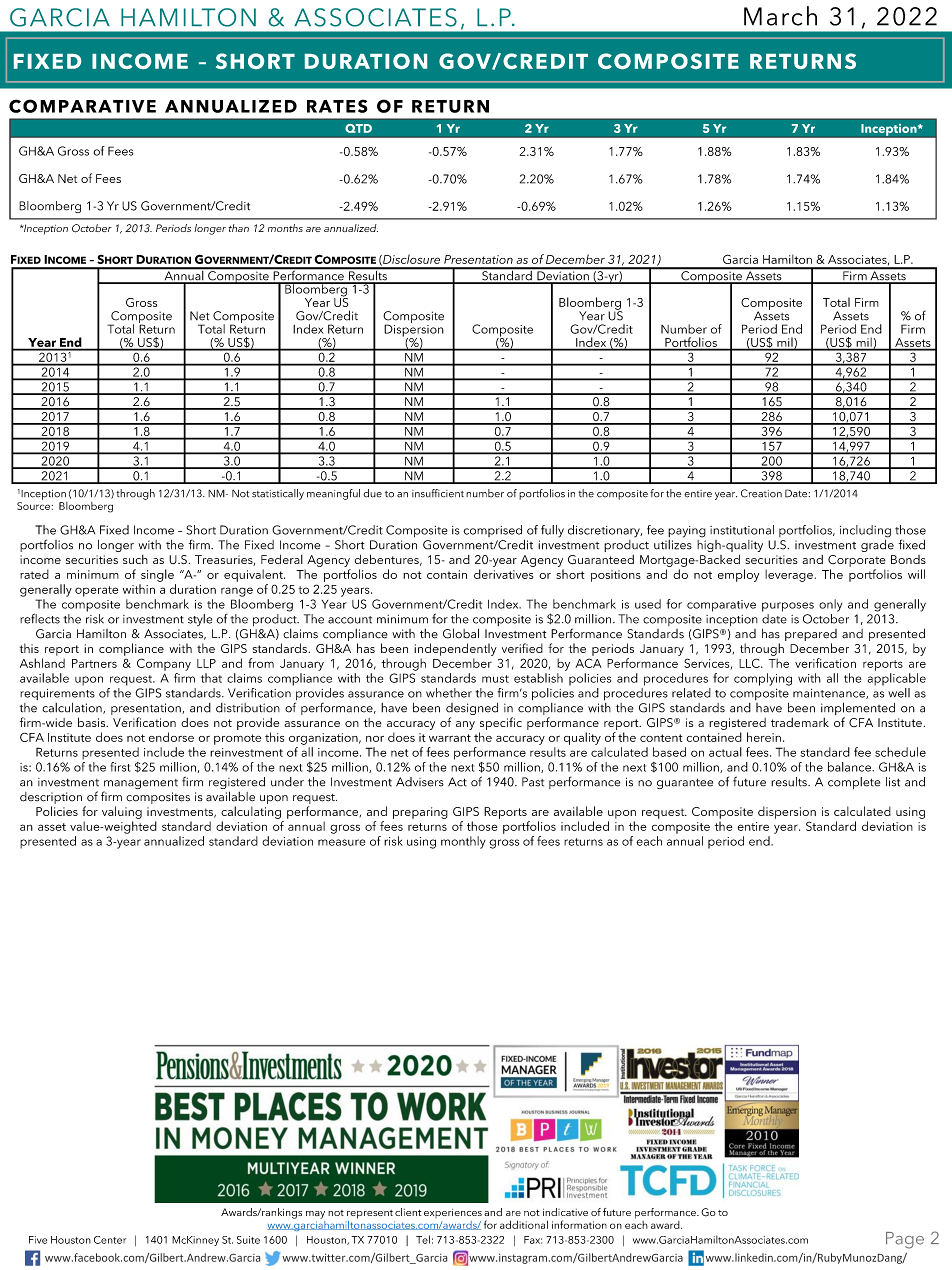 Image resolution: width=952 pixels, height=1270 pixels. I want to click on Company, so click(164, 664).
